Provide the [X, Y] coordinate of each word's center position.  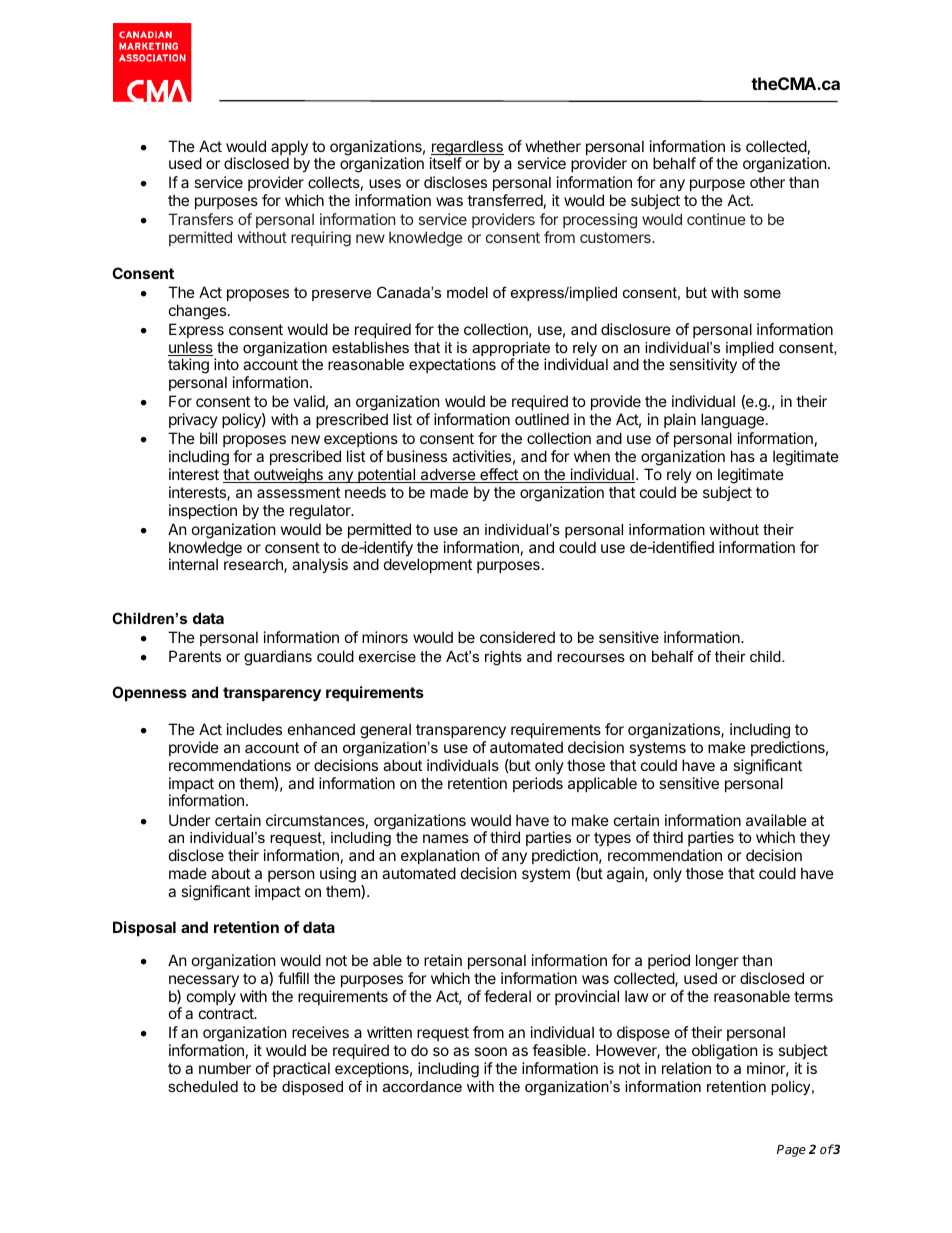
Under [190, 820]
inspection [203, 511]
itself [446, 163]
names [446, 838]
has [743, 456]
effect [499, 475]
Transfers [200, 219]
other [767, 182]
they [815, 838]
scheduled [203, 1086]
